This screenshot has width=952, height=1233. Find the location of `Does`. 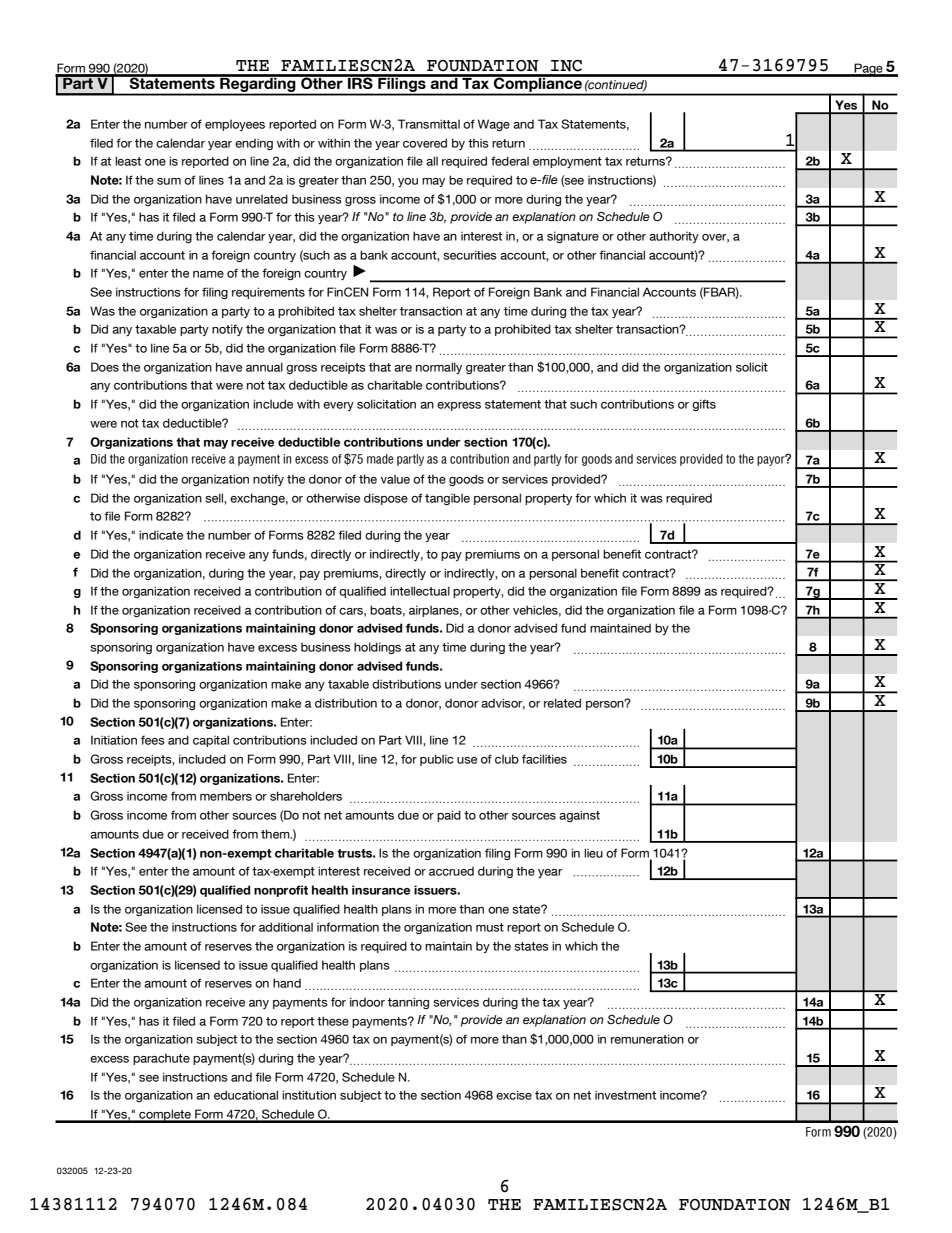

Does is located at coordinates (105, 367).
